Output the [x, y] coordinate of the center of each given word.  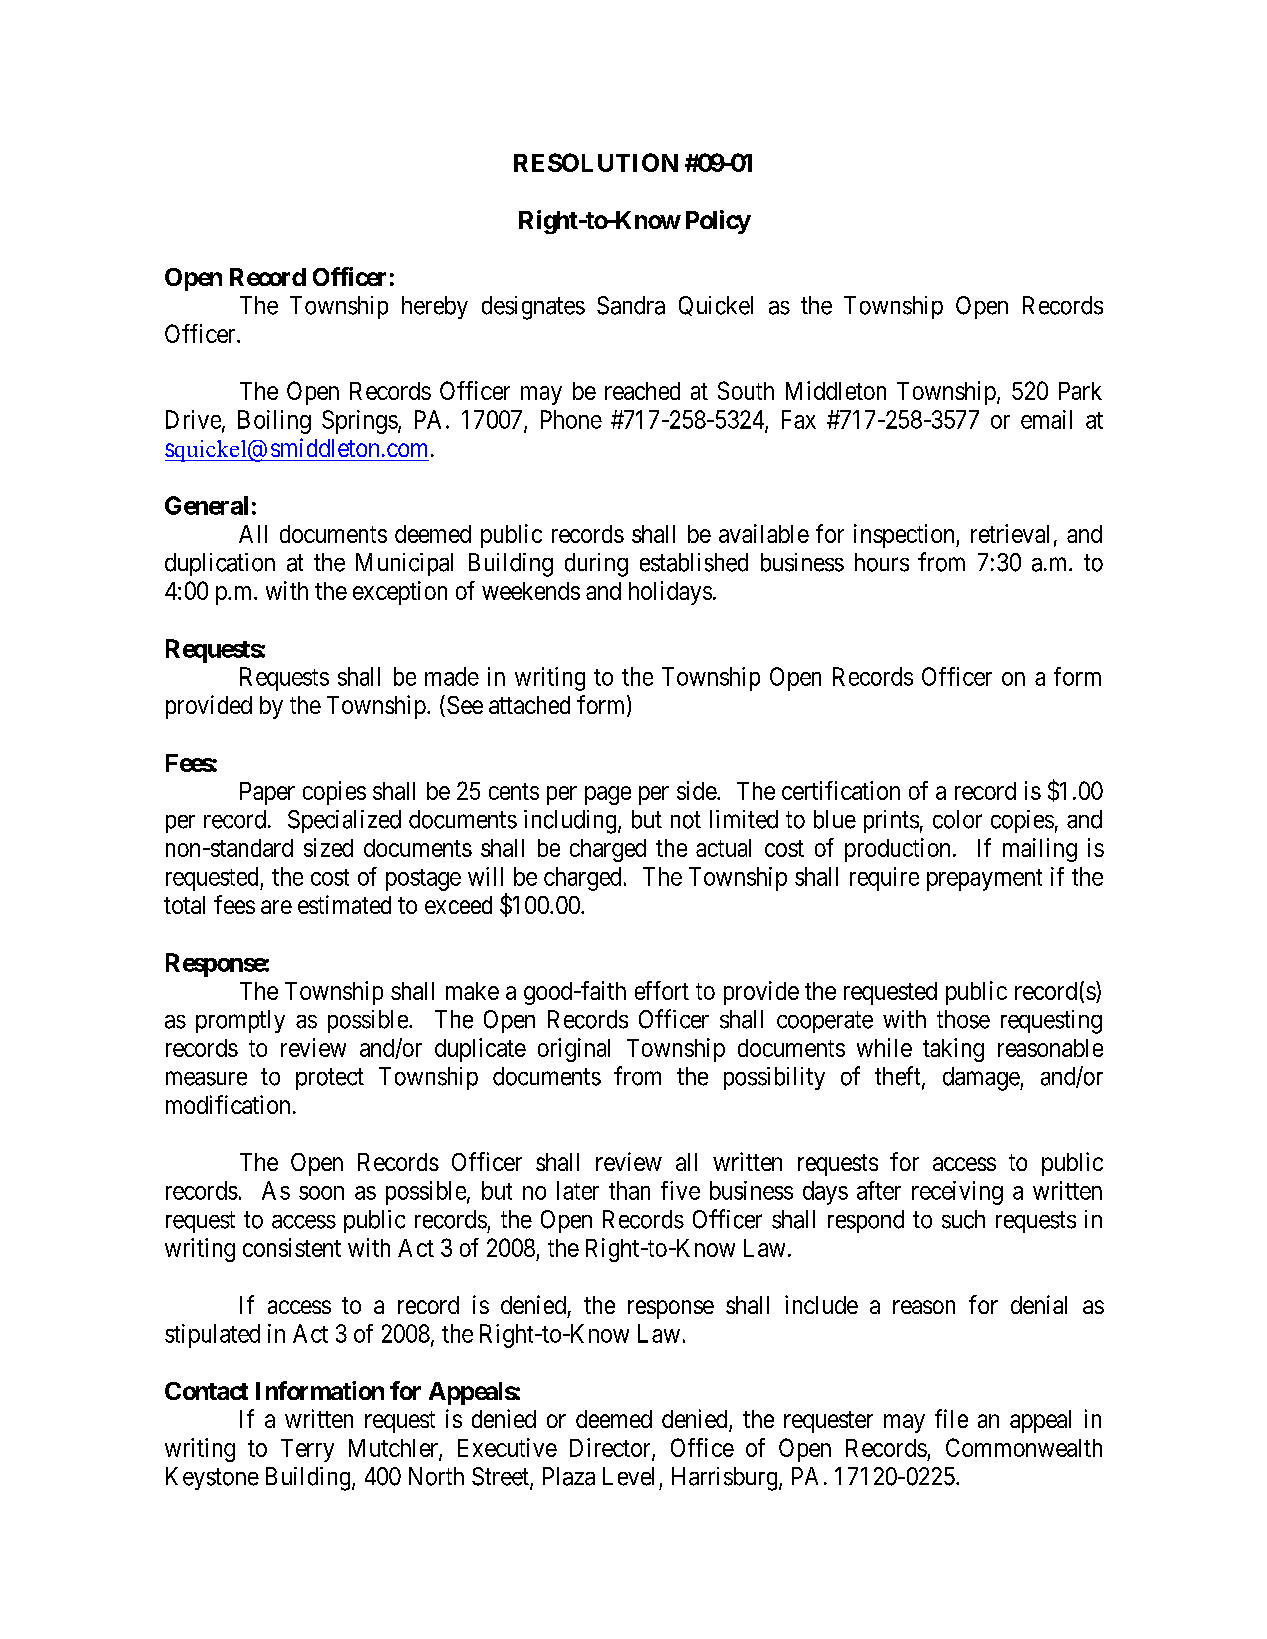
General [206, 505]
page [608, 795]
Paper [267, 793]
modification [228, 1104]
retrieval [1010, 533]
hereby [435, 307]
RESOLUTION [596, 162]
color [957, 819]
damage [982, 1079]
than [629, 1190]
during [596, 565]
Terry [307, 1450]
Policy [718, 222]
